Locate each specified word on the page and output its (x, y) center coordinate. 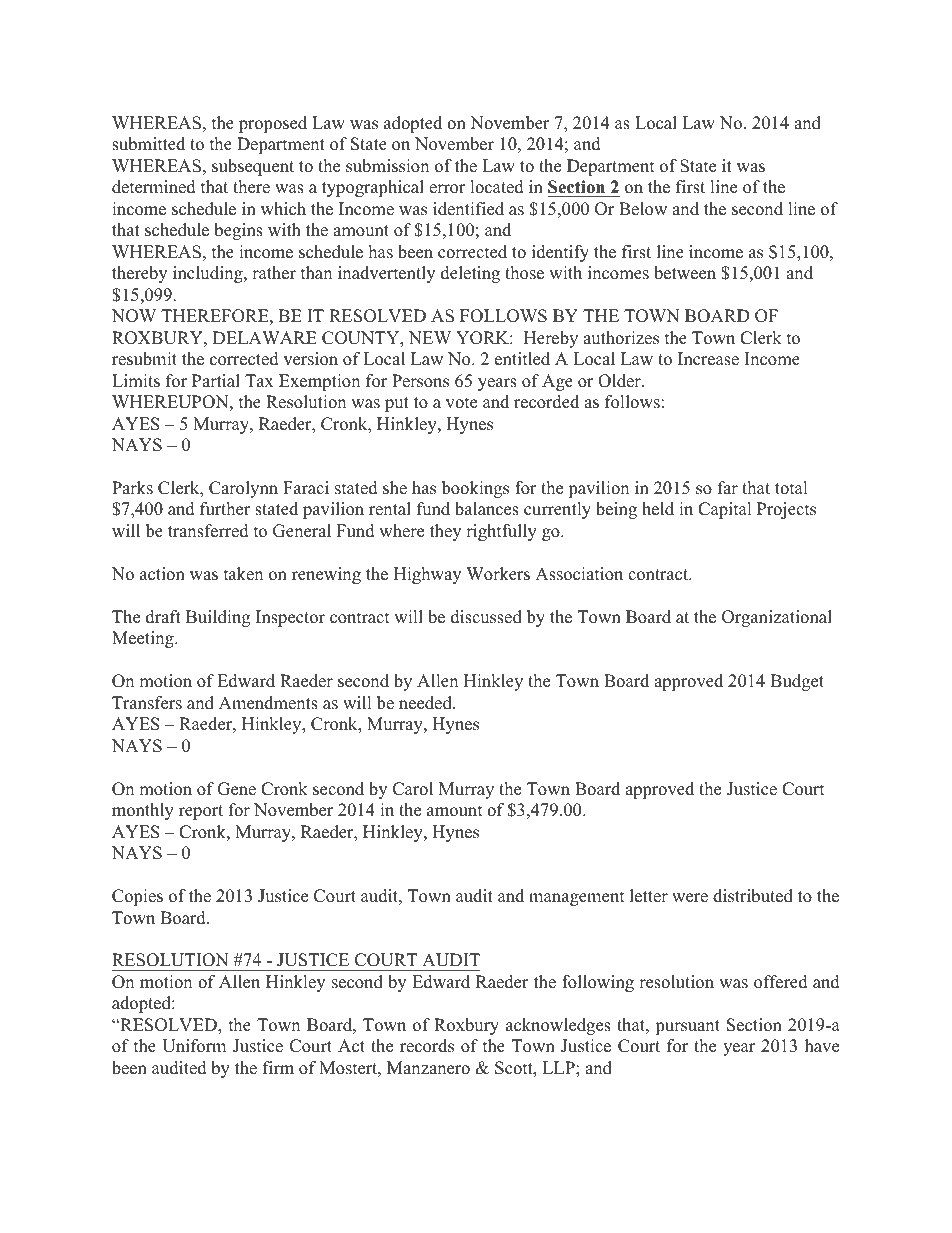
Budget (797, 682)
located (497, 187)
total (791, 488)
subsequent (253, 167)
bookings (475, 489)
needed (426, 703)
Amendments (268, 703)
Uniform (194, 1046)
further (225, 509)
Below (643, 209)
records (427, 1046)
